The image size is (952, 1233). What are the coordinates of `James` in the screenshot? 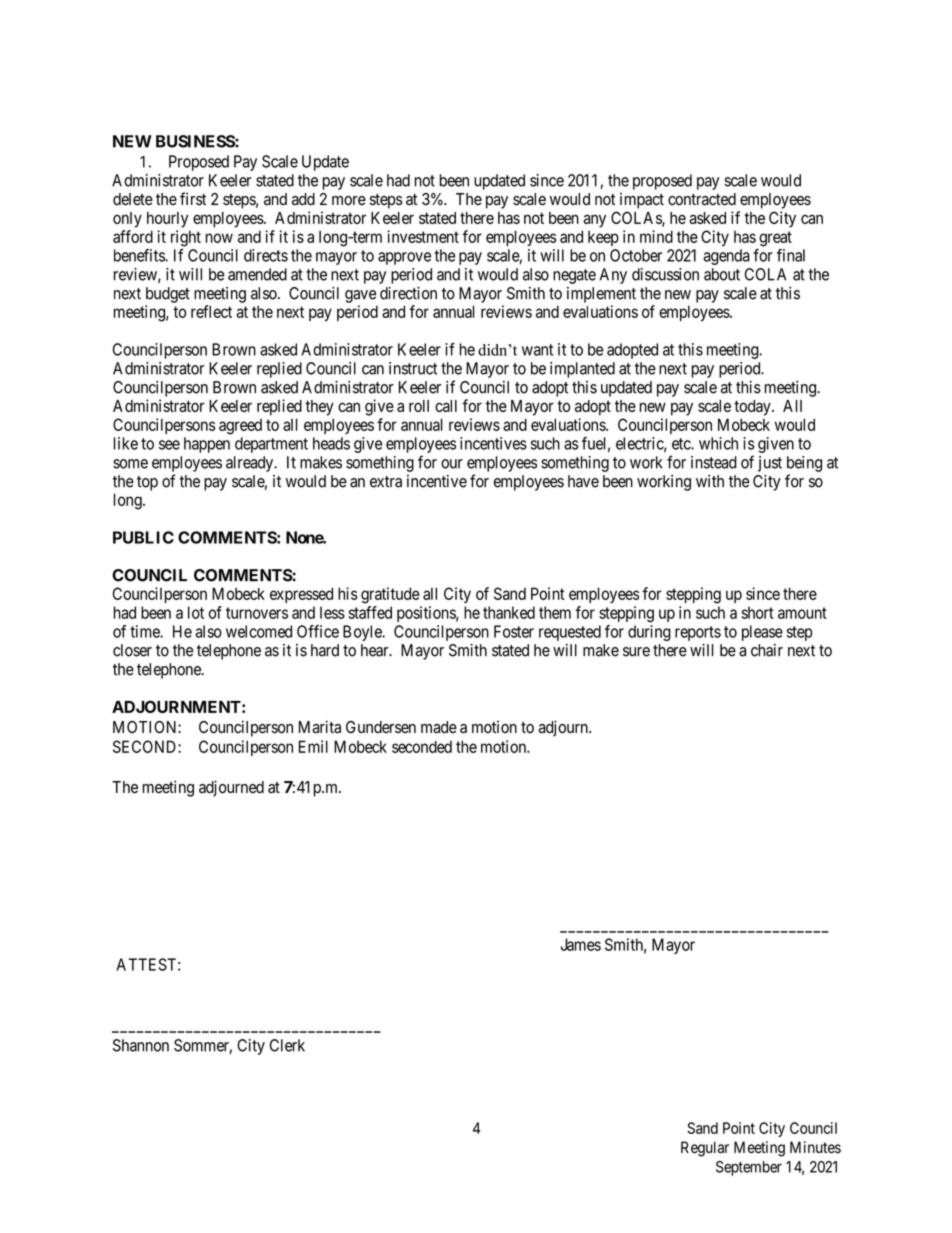 It's located at (581, 944).
